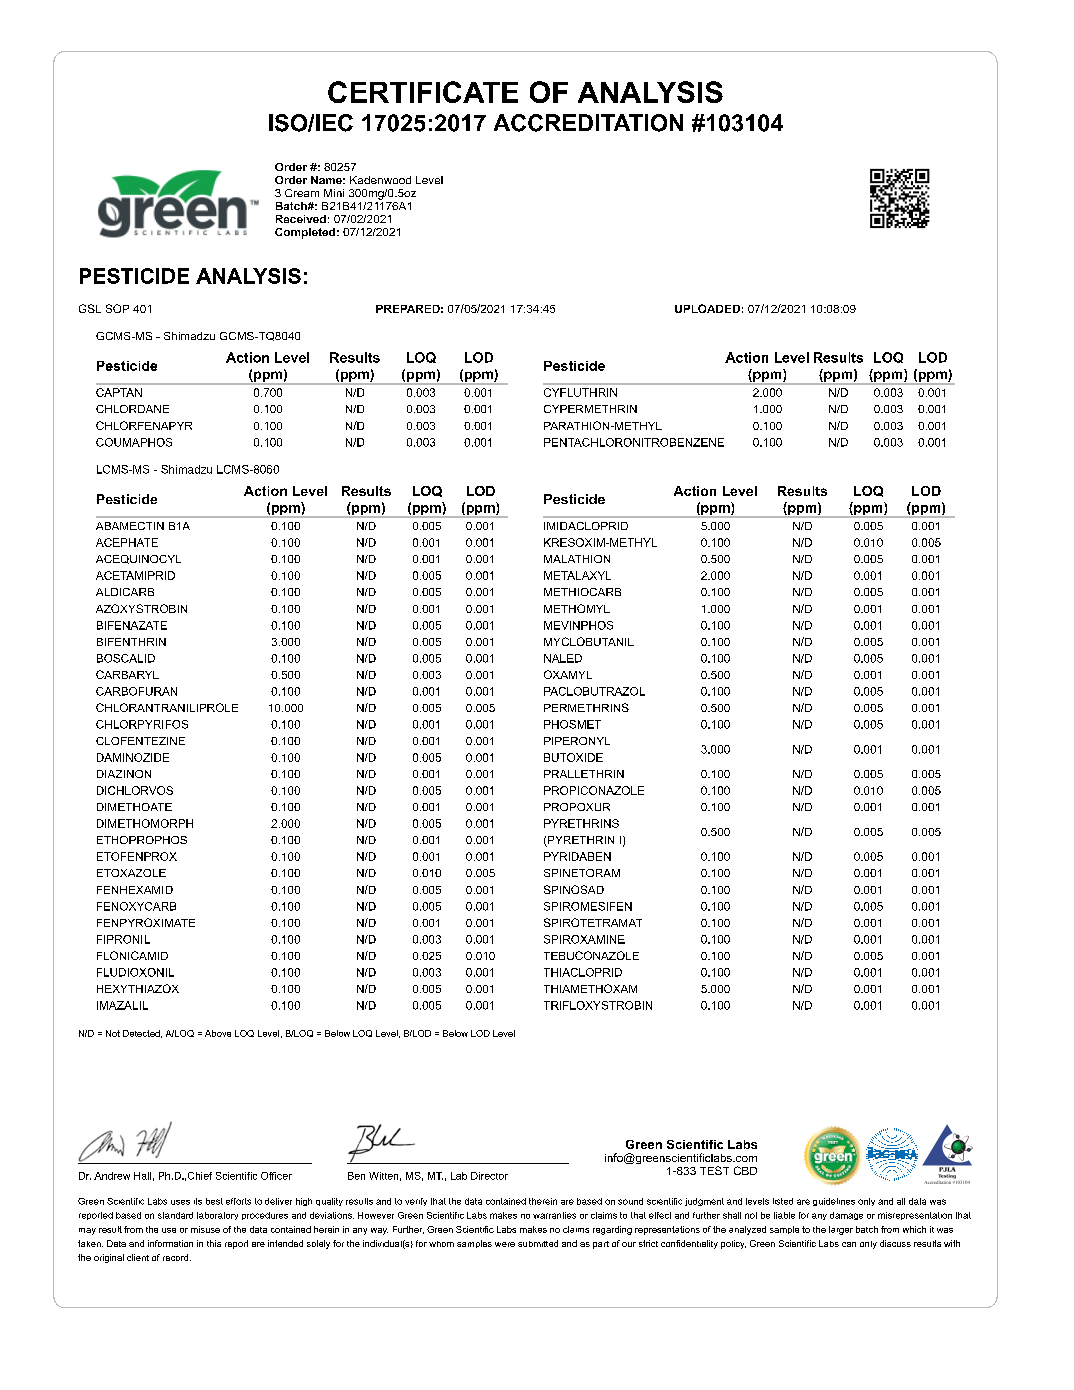  What do you see at coordinates (505, 1244) in the screenshot?
I see `were` at bounding box center [505, 1244].
